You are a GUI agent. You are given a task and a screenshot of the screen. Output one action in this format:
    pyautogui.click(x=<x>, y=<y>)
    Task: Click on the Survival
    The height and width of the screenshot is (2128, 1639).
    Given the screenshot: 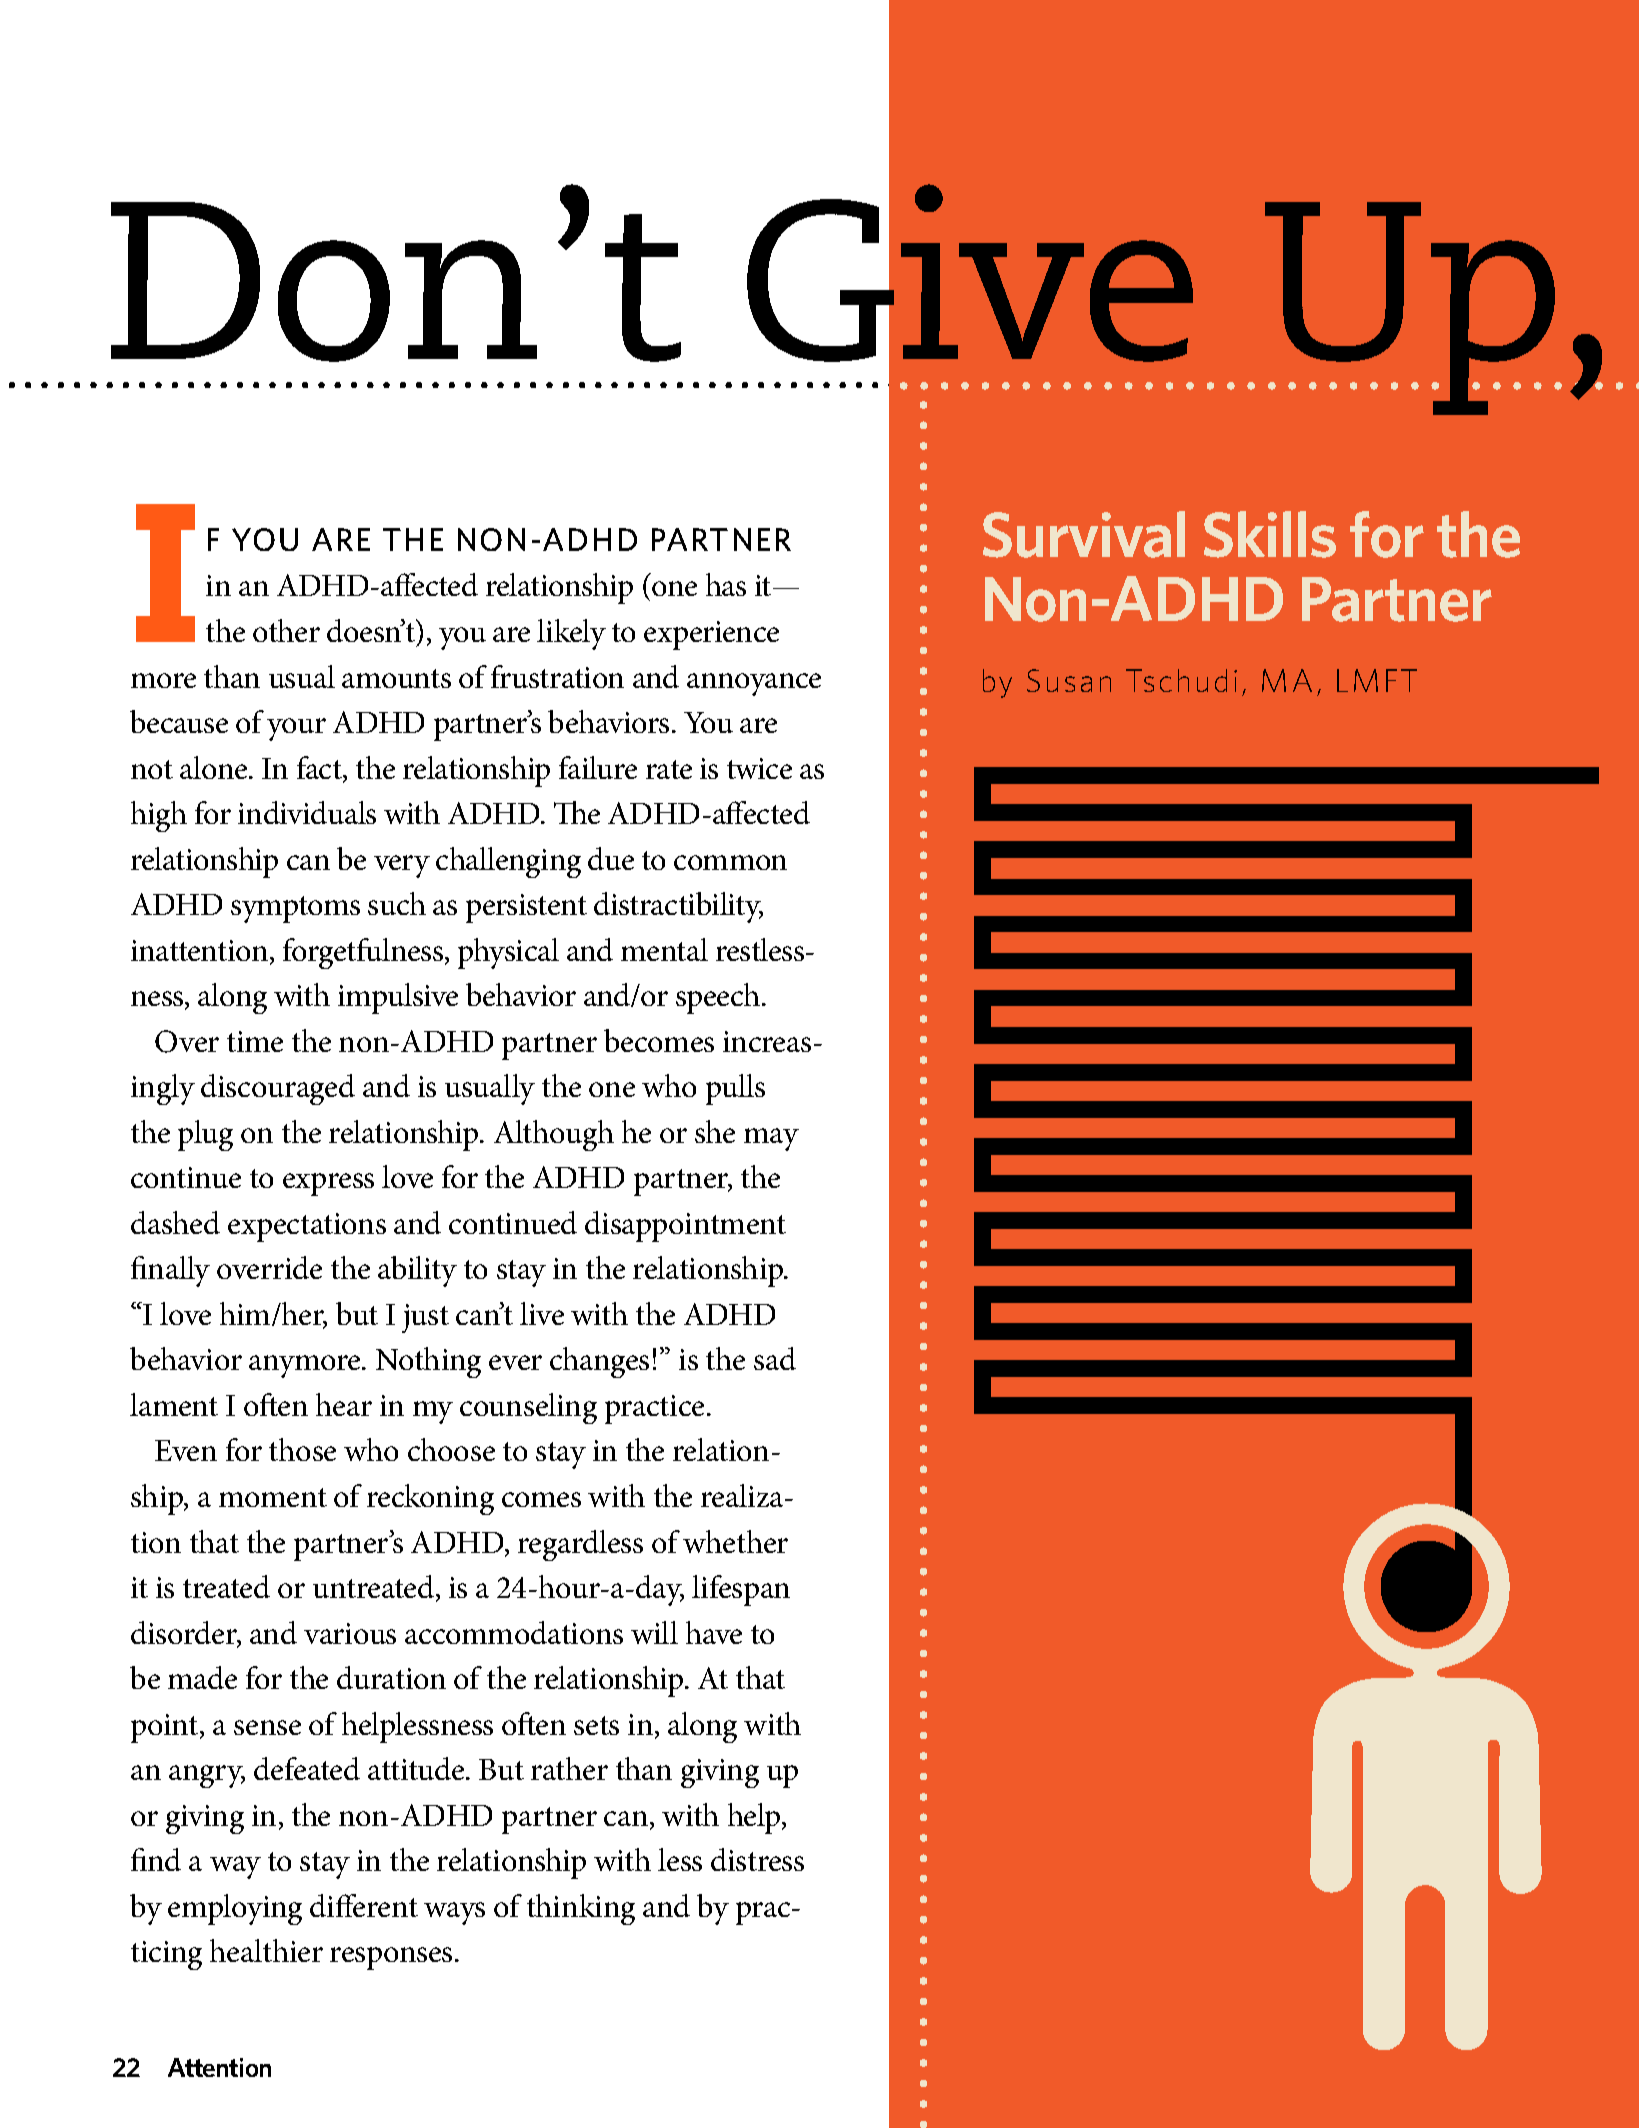 What is the action you would take?
    pyautogui.click(x=1084, y=534)
